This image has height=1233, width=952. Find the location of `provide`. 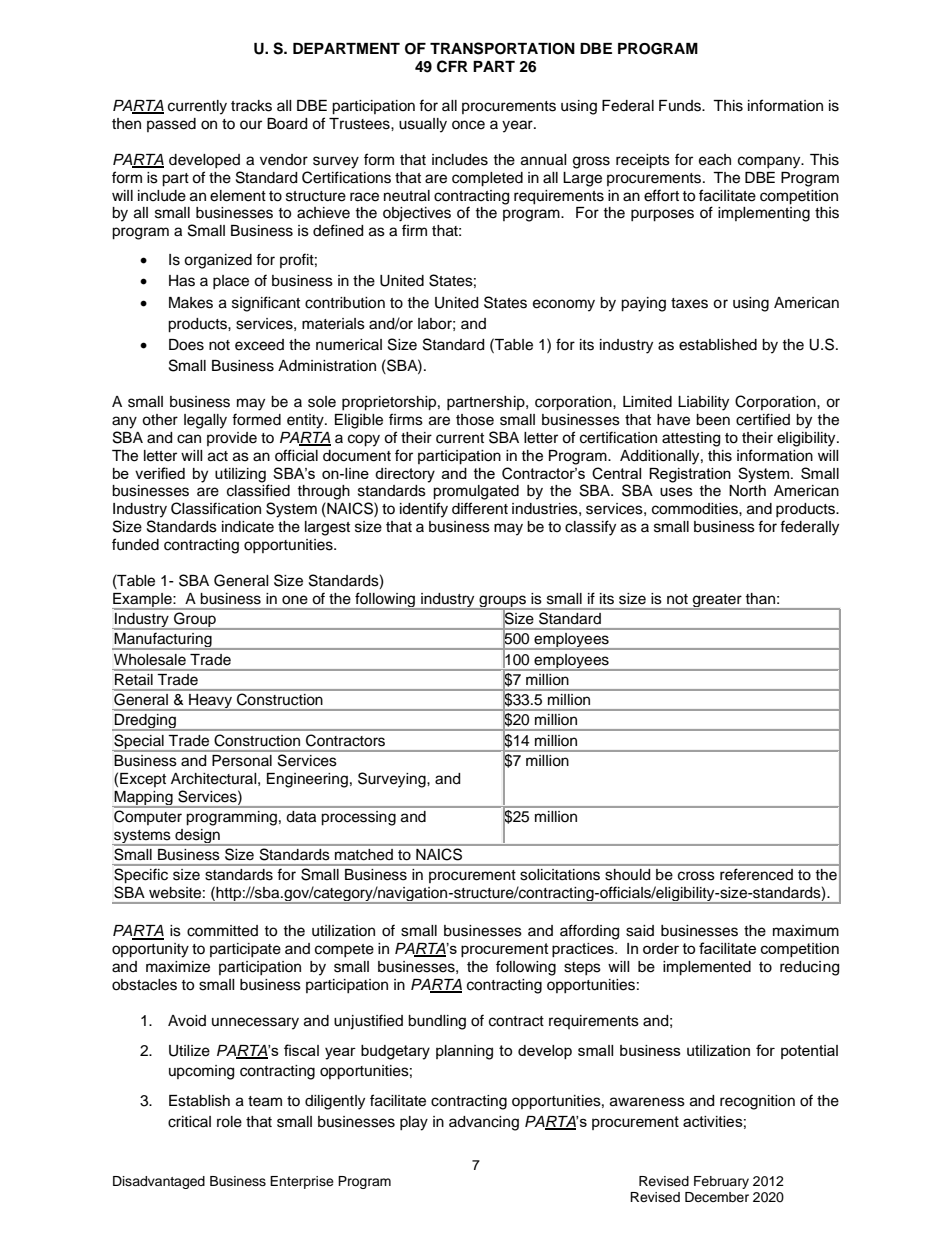

provide is located at coordinates (232, 439).
